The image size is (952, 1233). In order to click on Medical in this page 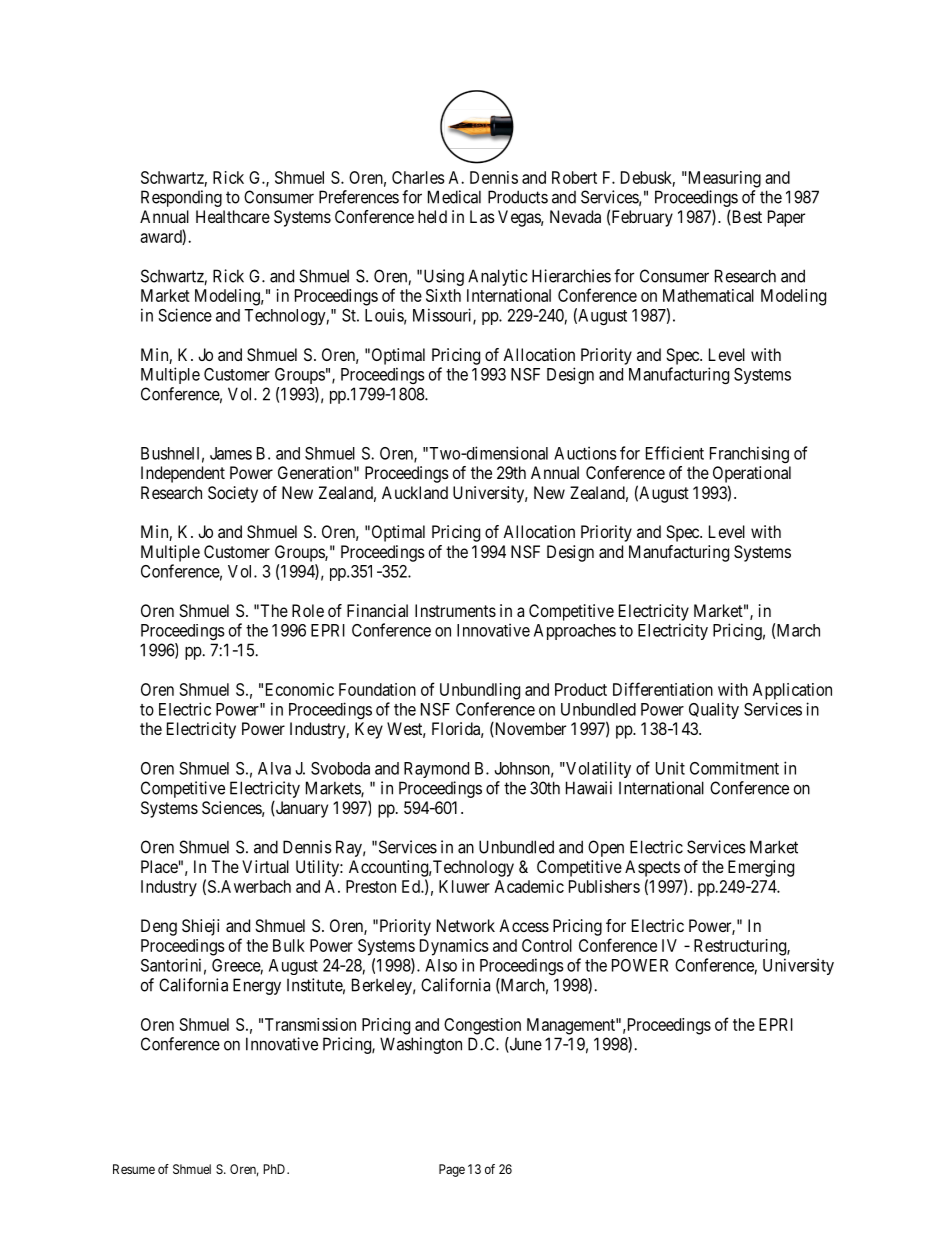, I will do `click(454, 197)`.
